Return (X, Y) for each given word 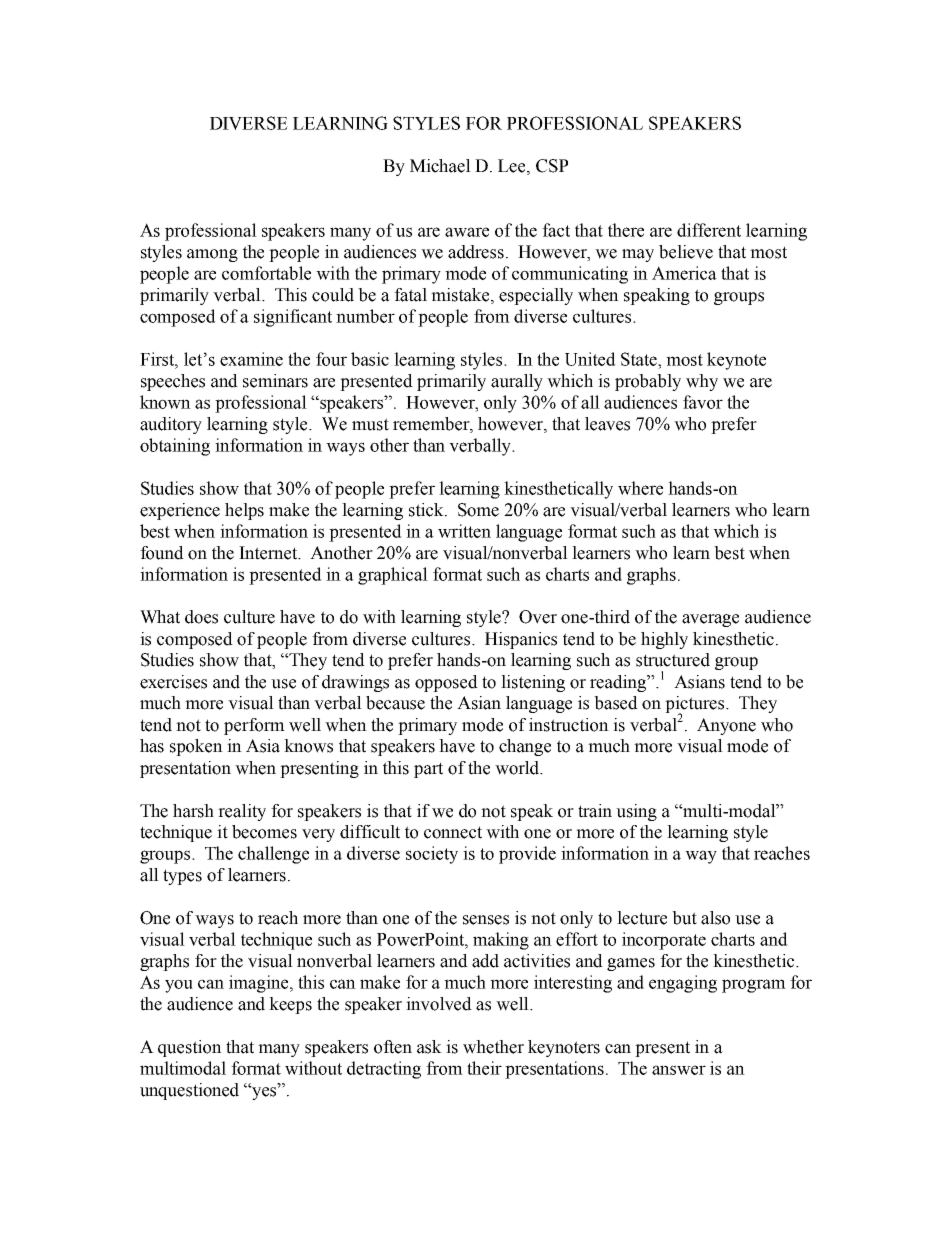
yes (264, 1093)
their (484, 1068)
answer (679, 1070)
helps (244, 511)
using (636, 812)
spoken (196, 747)
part (428, 770)
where (640, 488)
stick (427, 510)
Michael (440, 166)
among (212, 255)
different (709, 230)
